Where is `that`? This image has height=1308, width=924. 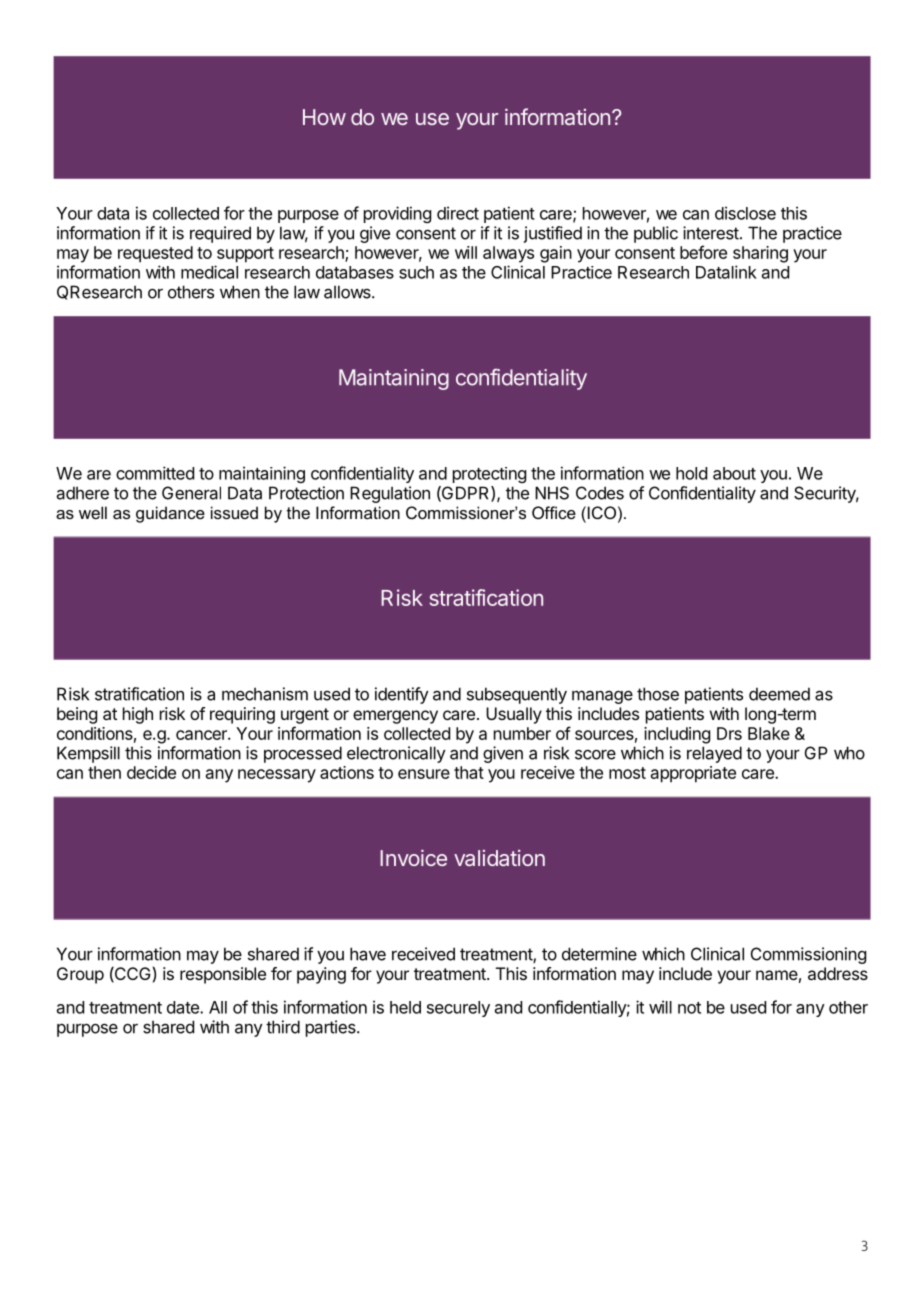
that is located at coordinates (469, 772).
